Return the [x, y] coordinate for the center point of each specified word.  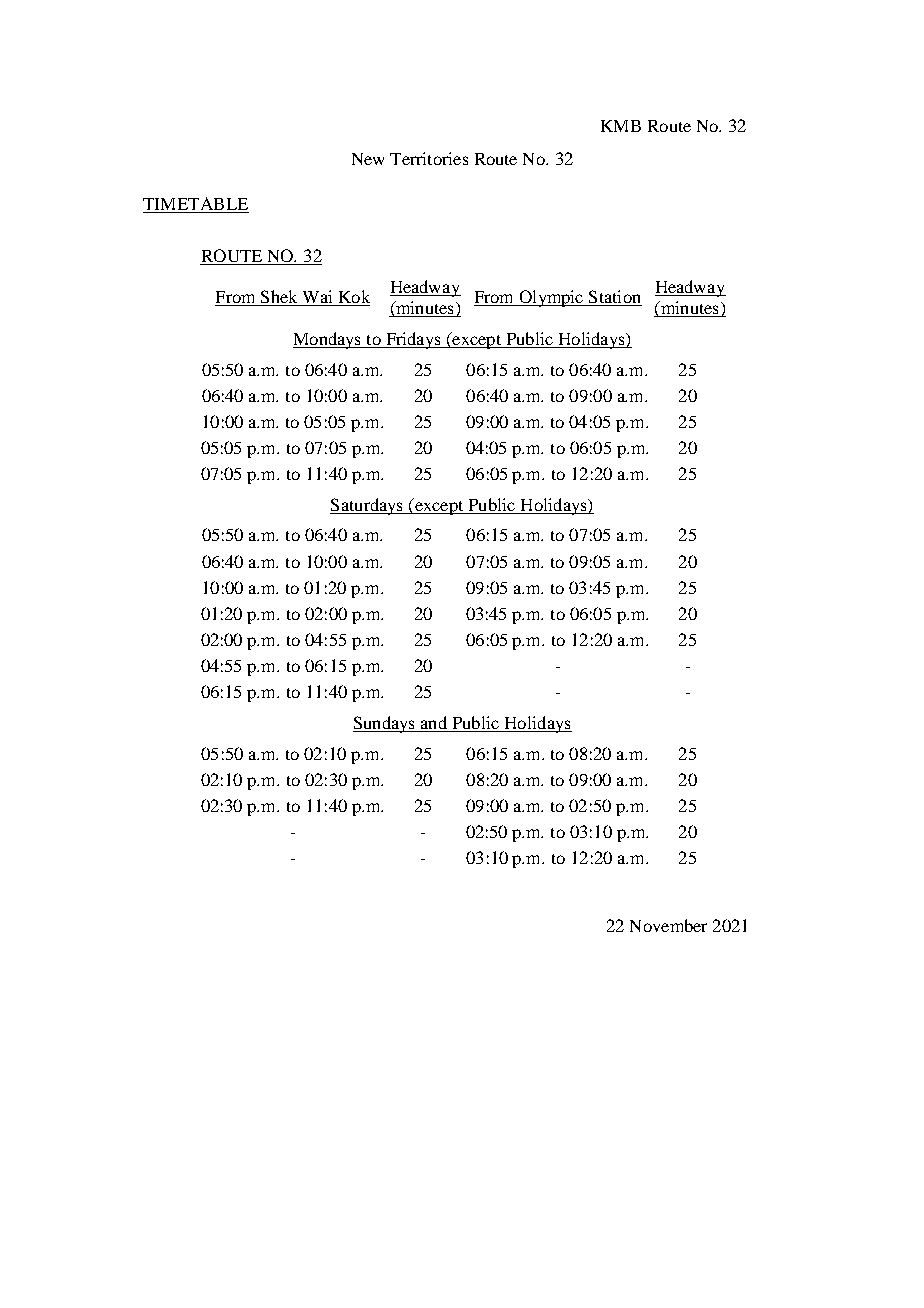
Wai [317, 298]
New [368, 159]
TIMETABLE [195, 203]
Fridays [413, 340]
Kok [353, 298]
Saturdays [367, 506]
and [434, 722]
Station [614, 298]
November [668, 925]
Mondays [328, 340]
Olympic [551, 298]
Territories [429, 158]
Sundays [385, 724]
